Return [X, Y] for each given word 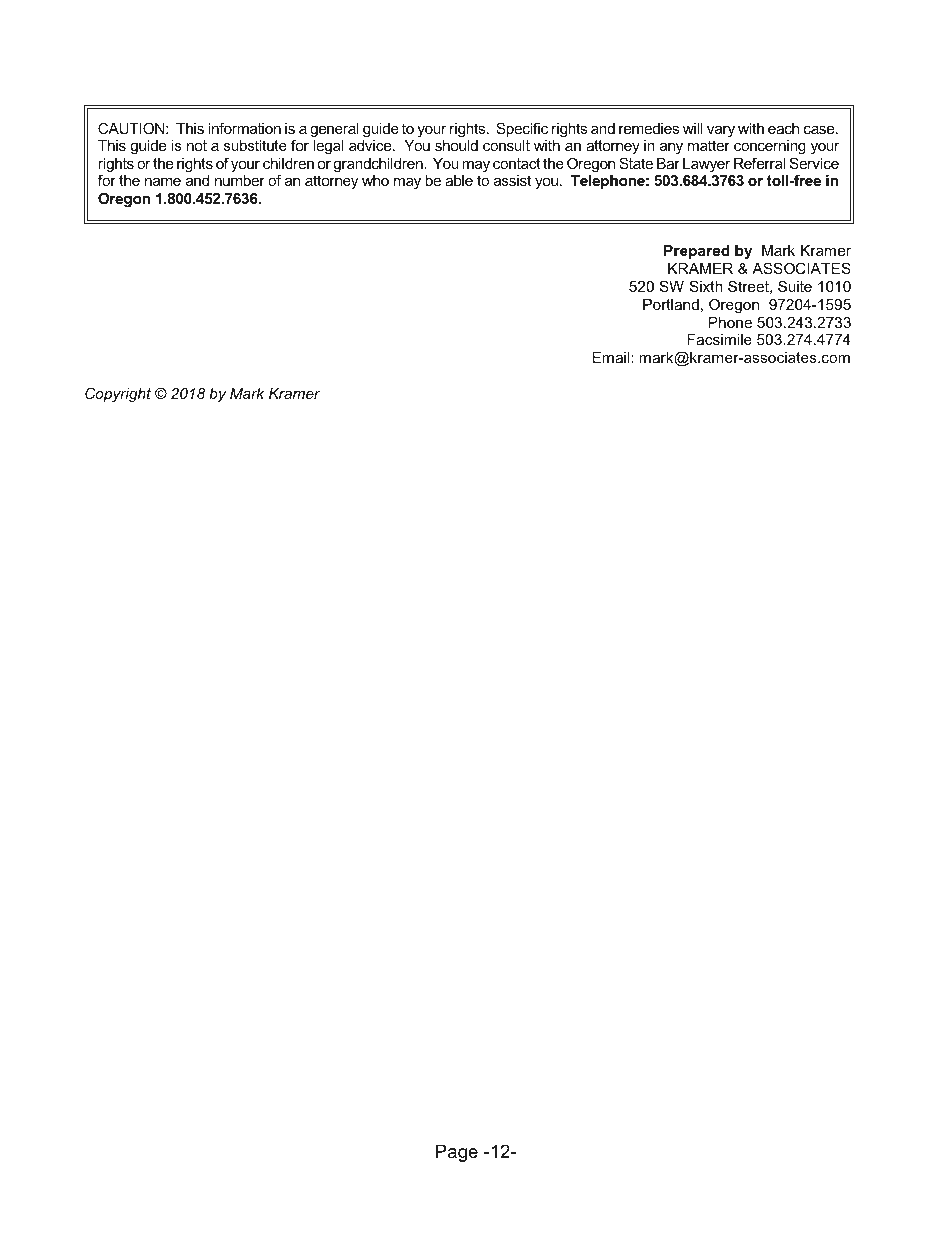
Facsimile [719, 339]
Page [457, 1153]
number [240, 180]
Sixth [706, 286]
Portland [671, 304]
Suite [795, 286]
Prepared [697, 252]
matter [709, 145]
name [163, 182]
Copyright [118, 394]
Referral [759, 163]
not [197, 145]
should [456, 145]
